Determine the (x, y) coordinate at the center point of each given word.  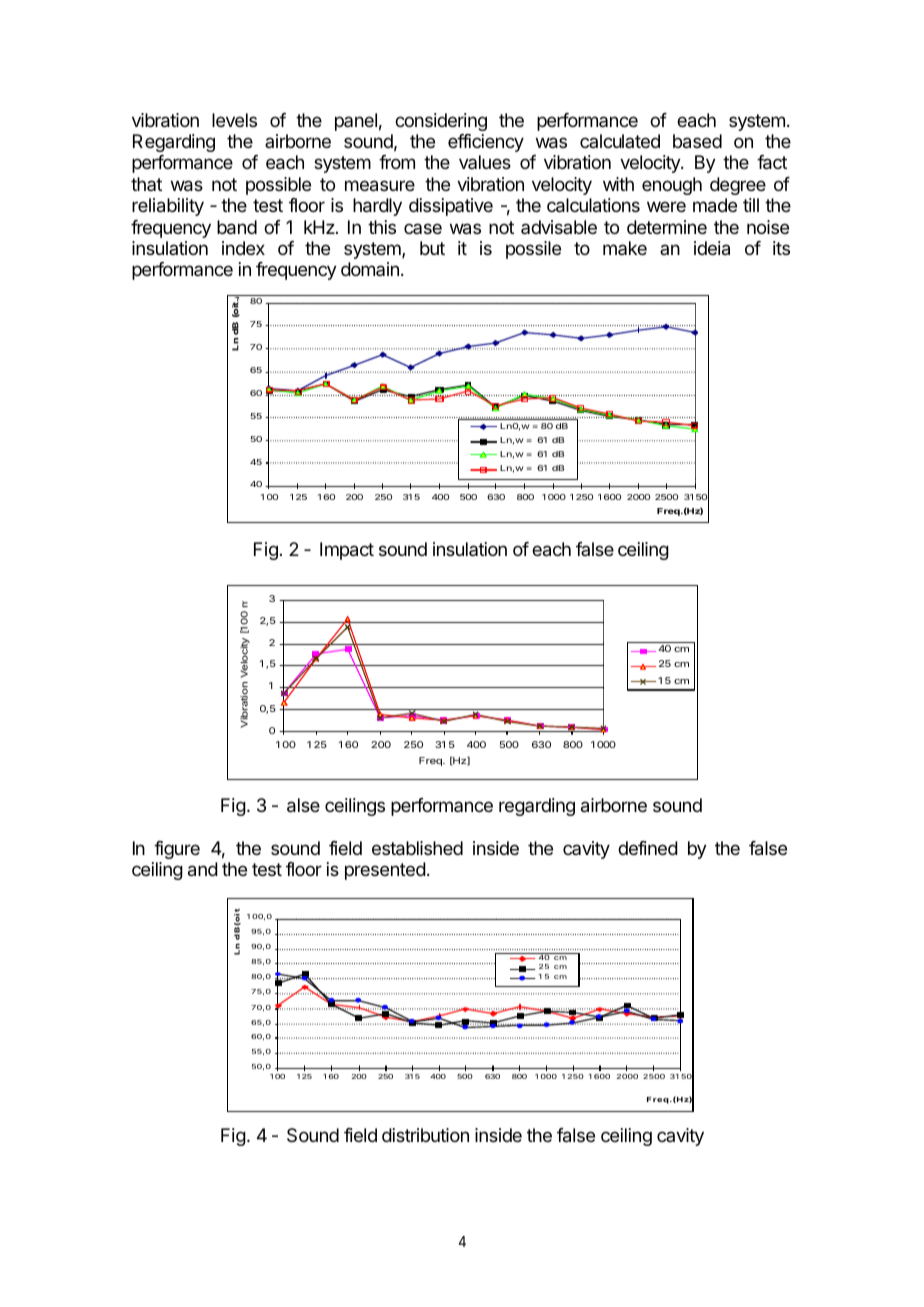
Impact (347, 551)
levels (234, 120)
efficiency (486, 143)
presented (385, 871)
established (417, 848)
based (697, 141)
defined (648, 848)
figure (177, 850)
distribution (425, 1135)
